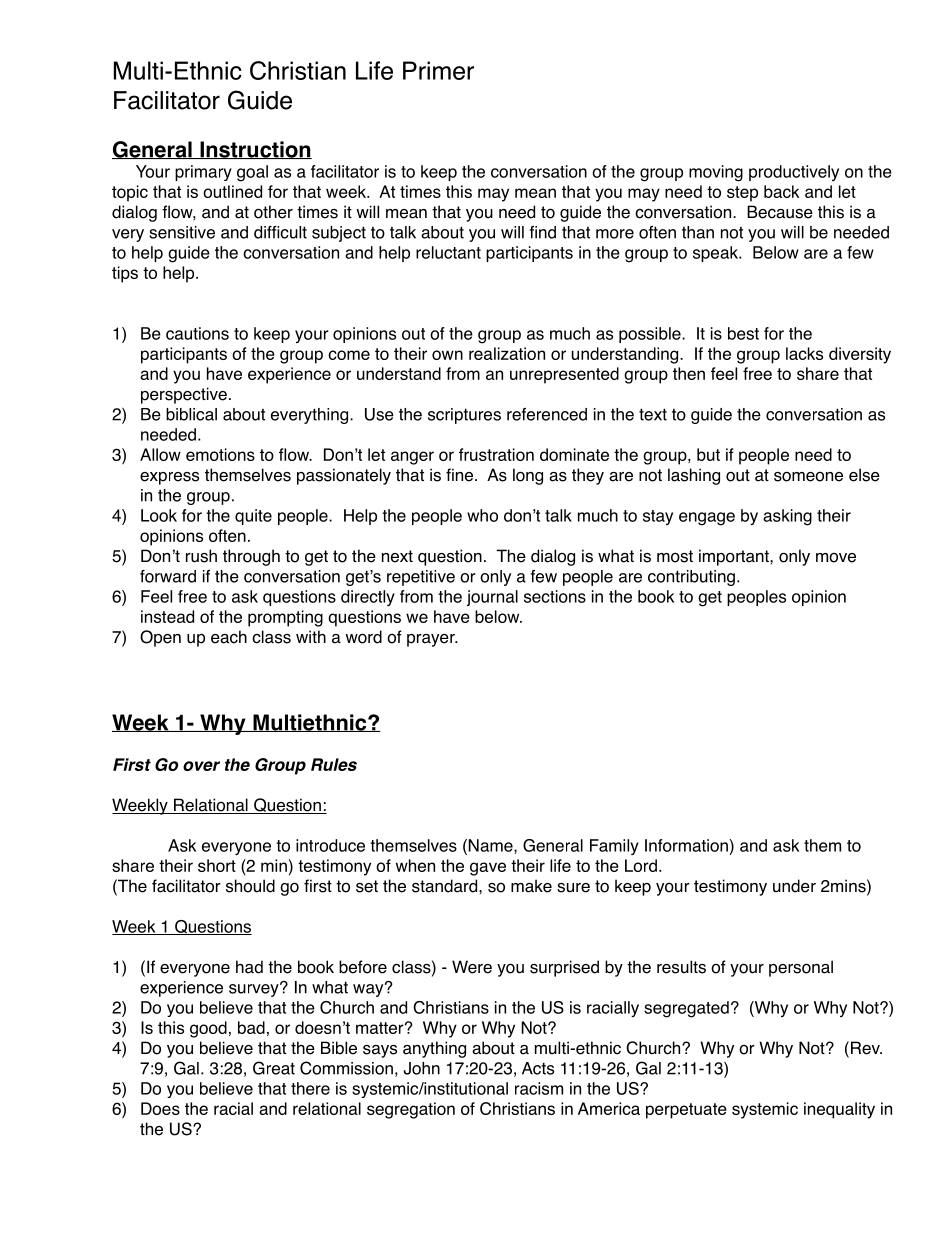 Image resolution: width=952 pixels, height=1233 pixels. What do you see at coordinates (255, 150) in the image?
I see `Instruction` at bounding box center [255, 150].
